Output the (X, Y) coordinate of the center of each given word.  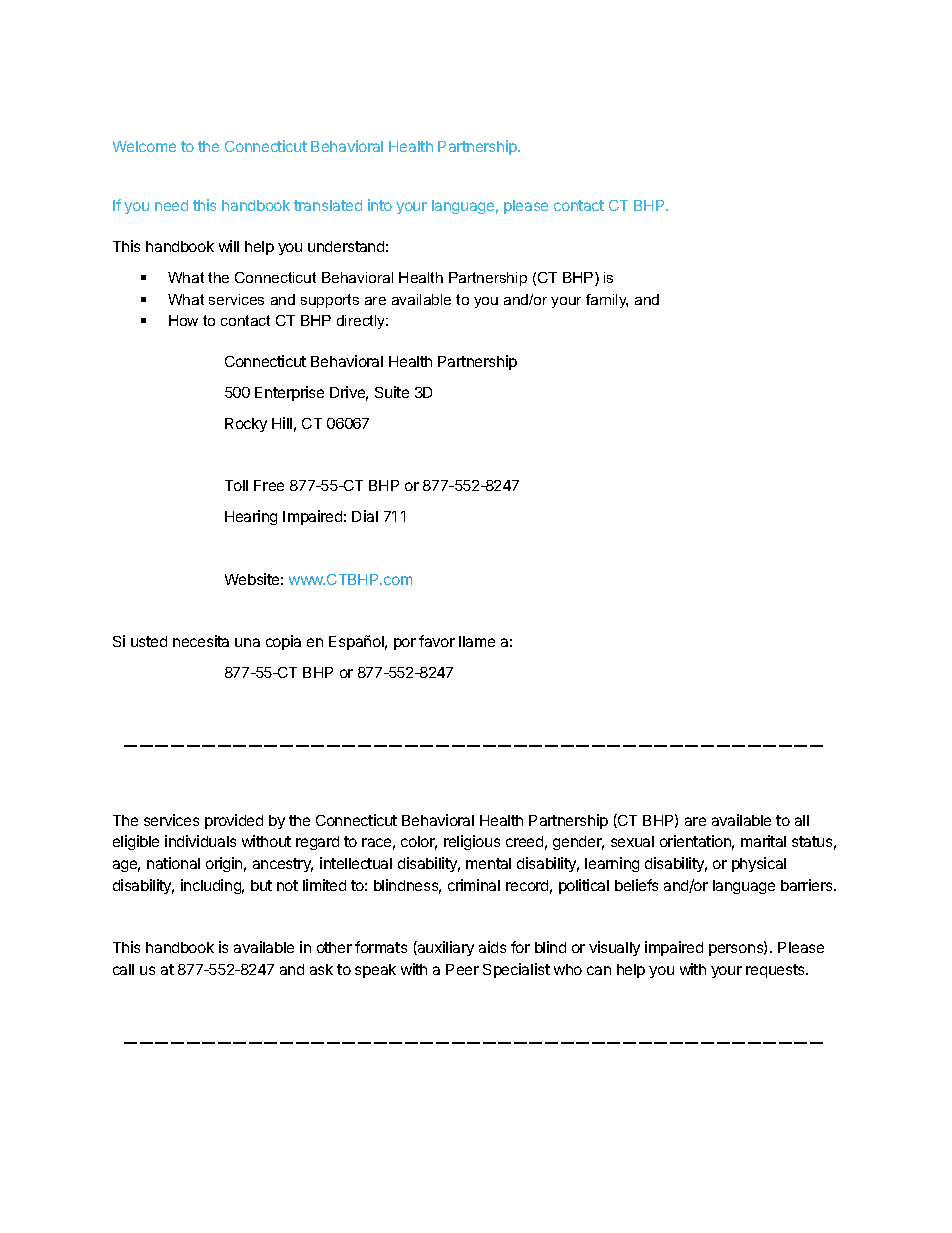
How (183, 320)
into (380, 205)
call (123, 969)
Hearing (251, 517)
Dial (365, 516)
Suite (392, 392)
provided (234, 821)
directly (362, 322)
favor (437, 641)
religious (472, 842)
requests (776, 971)
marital (763, 841)
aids (492, 947)
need (171, 205)
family (607, 301)
